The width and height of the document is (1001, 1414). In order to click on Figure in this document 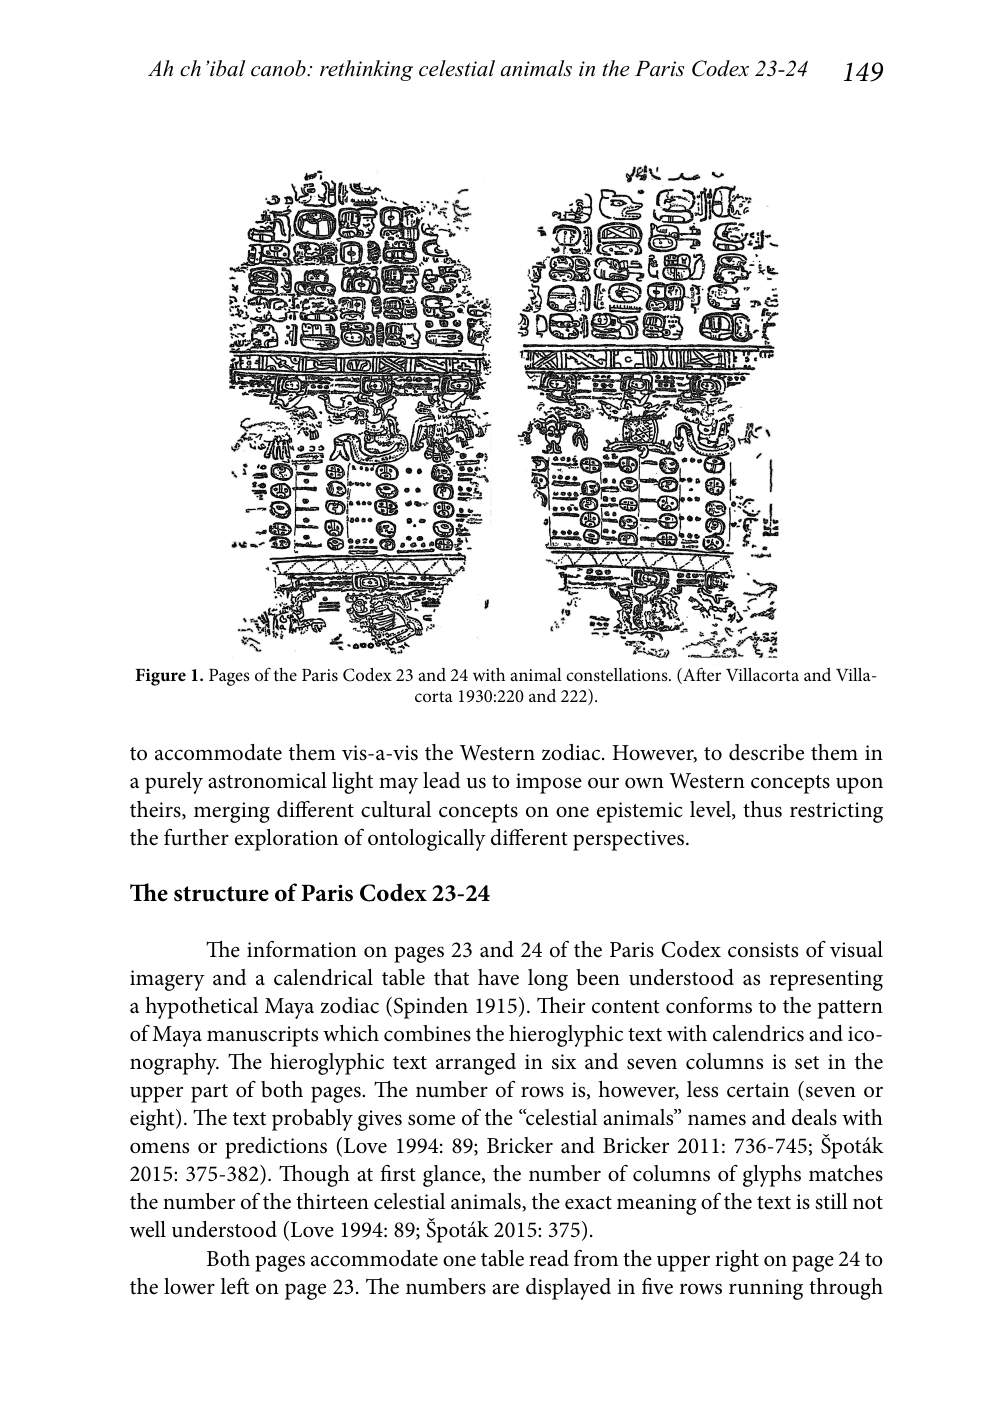, I will do `click(161, 677)`.
